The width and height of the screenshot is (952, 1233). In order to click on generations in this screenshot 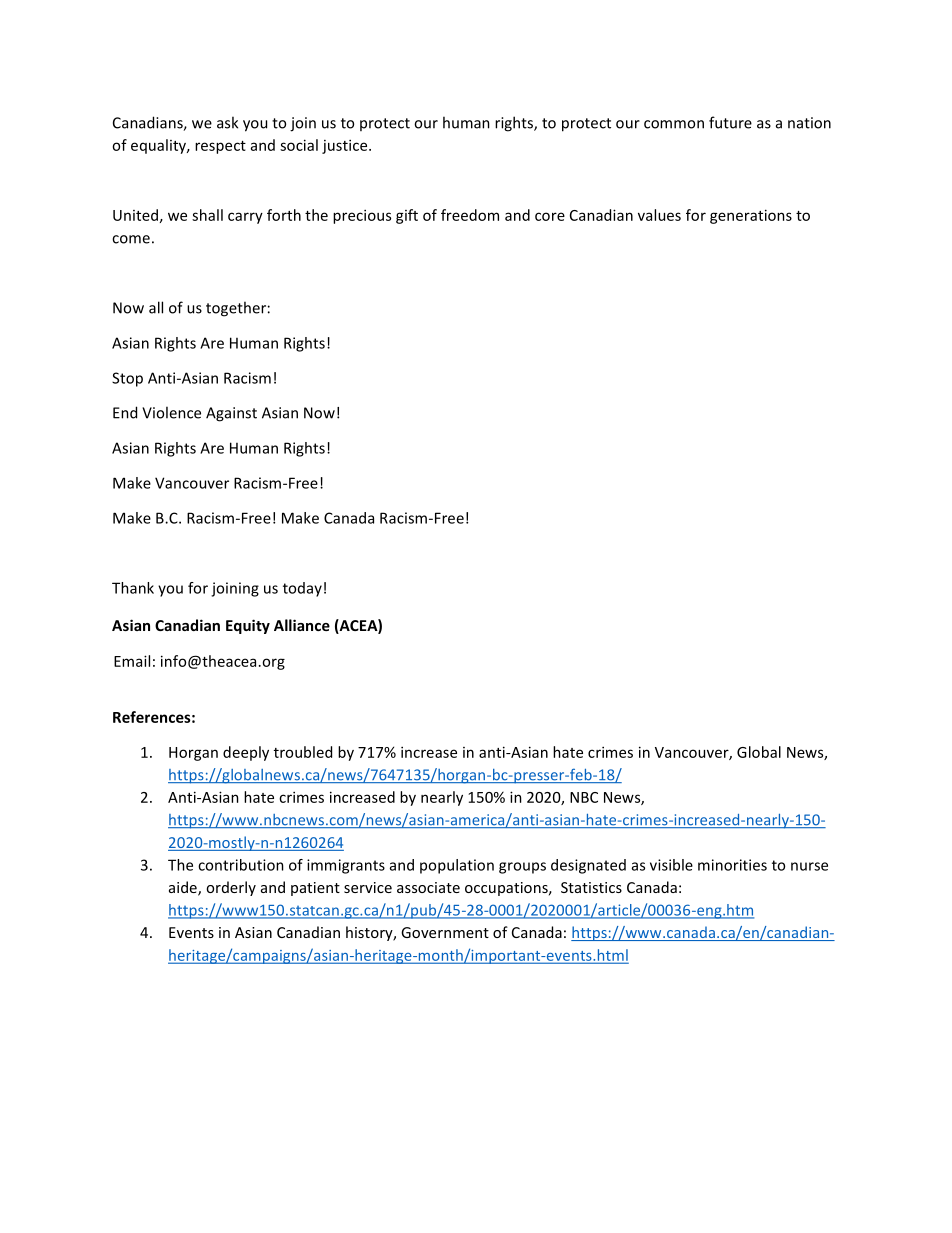, I will do `click(751, 216)`.
